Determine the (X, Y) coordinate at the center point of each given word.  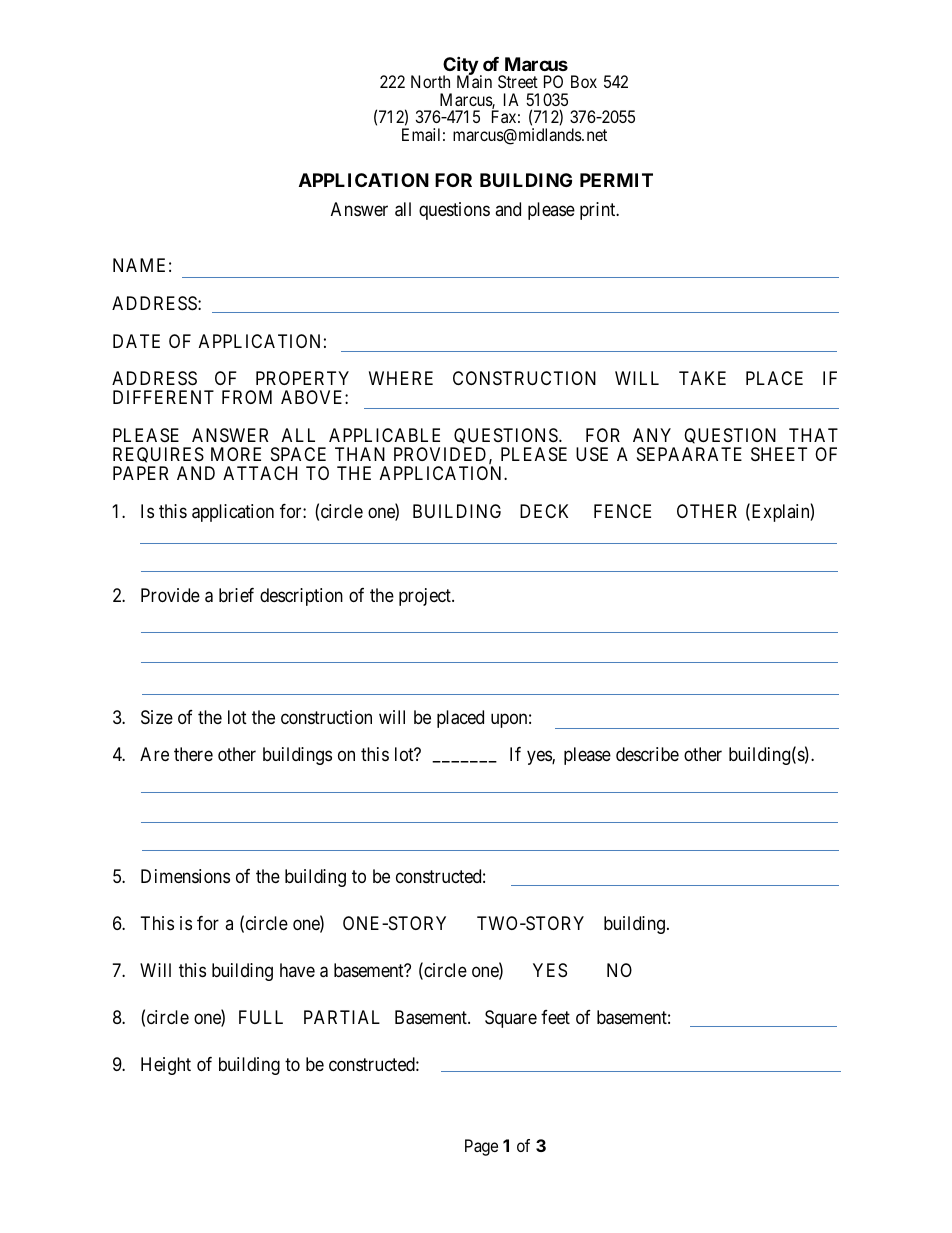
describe (647, 754)
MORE (236, 454)
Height (166, 1066)
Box (584, 81)
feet (555, 1017)
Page (481, 1147)
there (193, 754)
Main (474, 81)
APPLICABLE (384, 435)
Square (511, 1019)
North (430, 81)
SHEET (779, 454)
